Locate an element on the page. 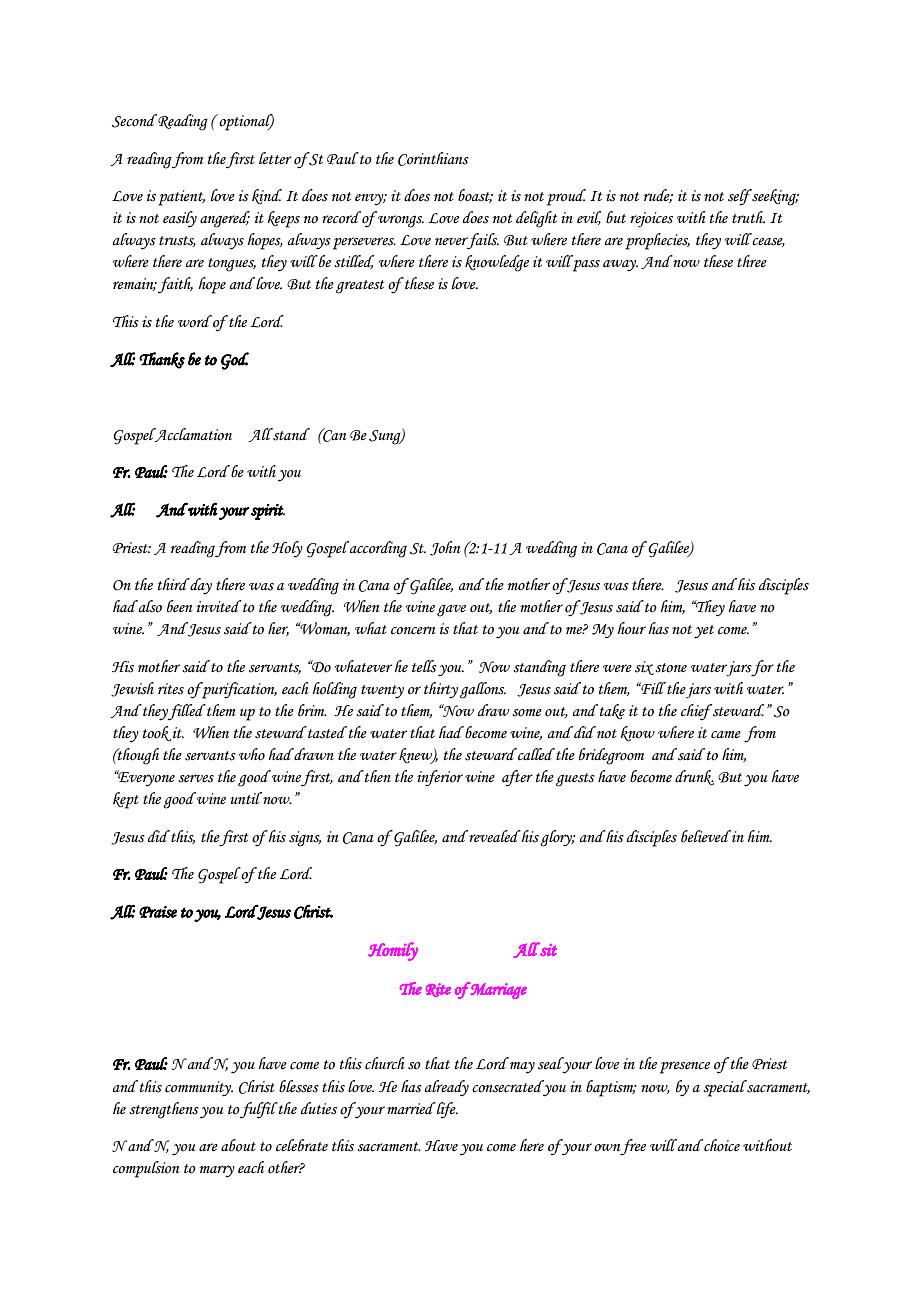 This document has width=924, height=1308. three is located at coordinates (752, 261).
